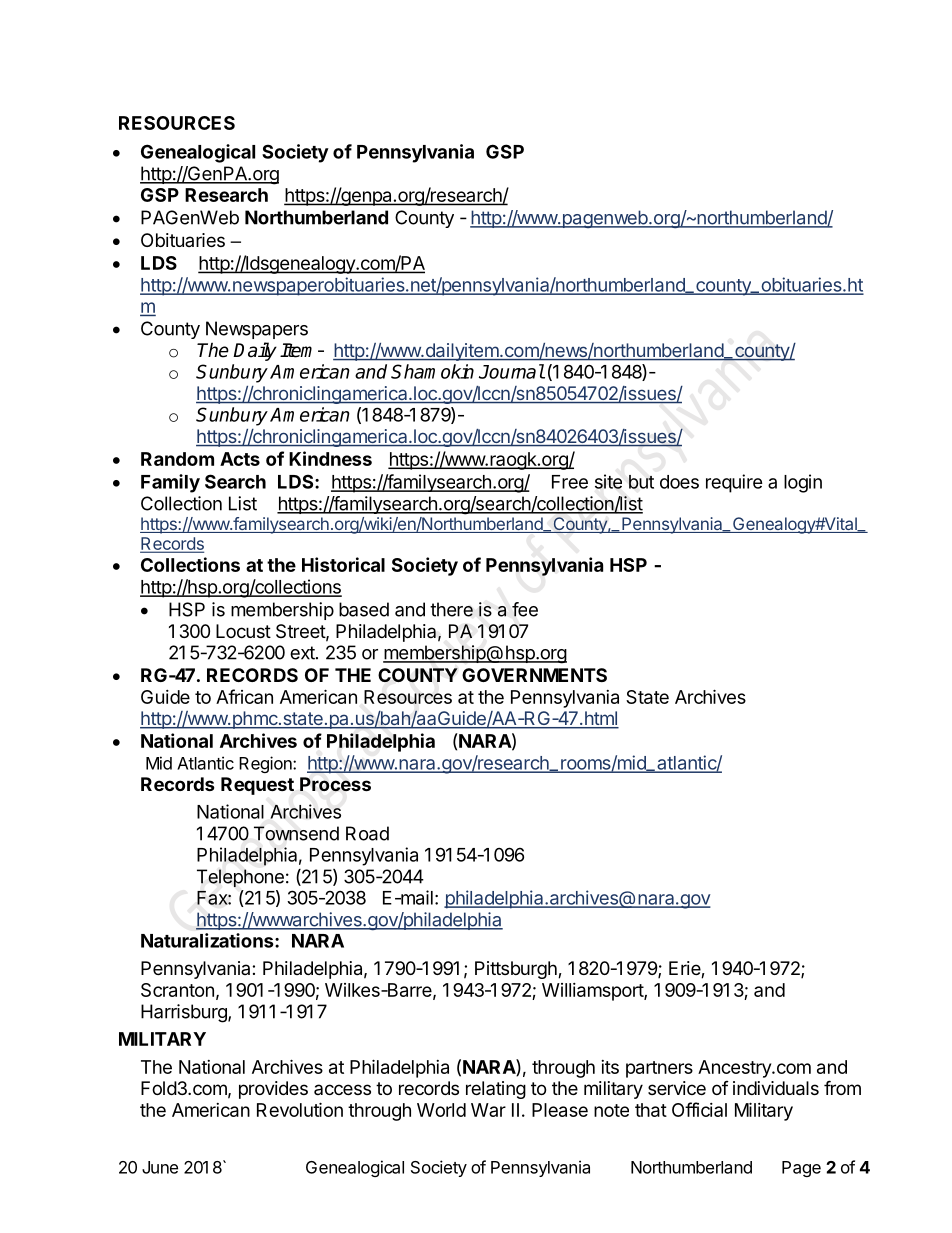  What do you see at coordinates (177, 990) in the screenshot?
I see `Scranton` at bounding box center [177, 990].
